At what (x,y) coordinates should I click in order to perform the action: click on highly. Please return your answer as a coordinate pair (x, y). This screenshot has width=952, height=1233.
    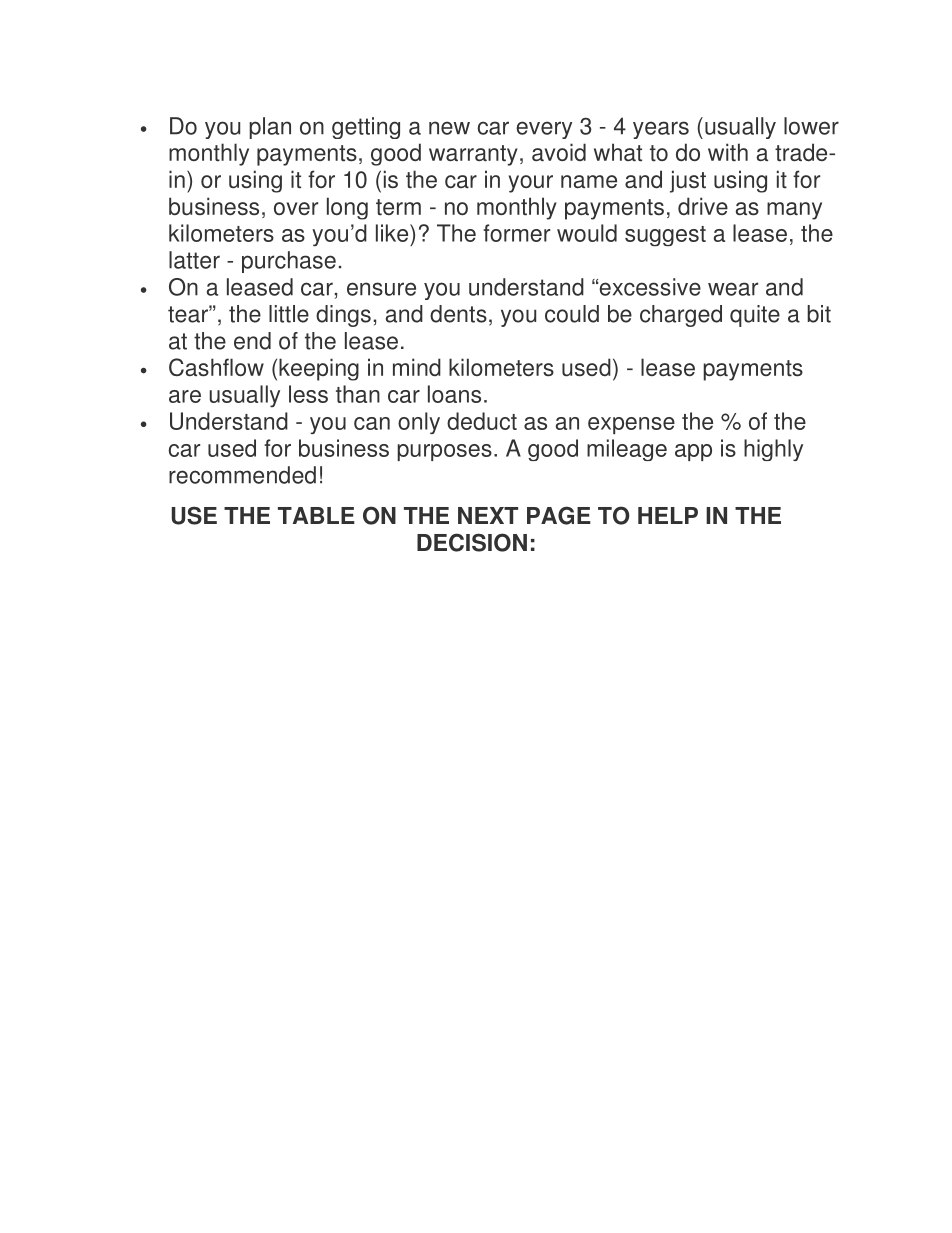
    Looking at the image, I should click on (773, 450).
